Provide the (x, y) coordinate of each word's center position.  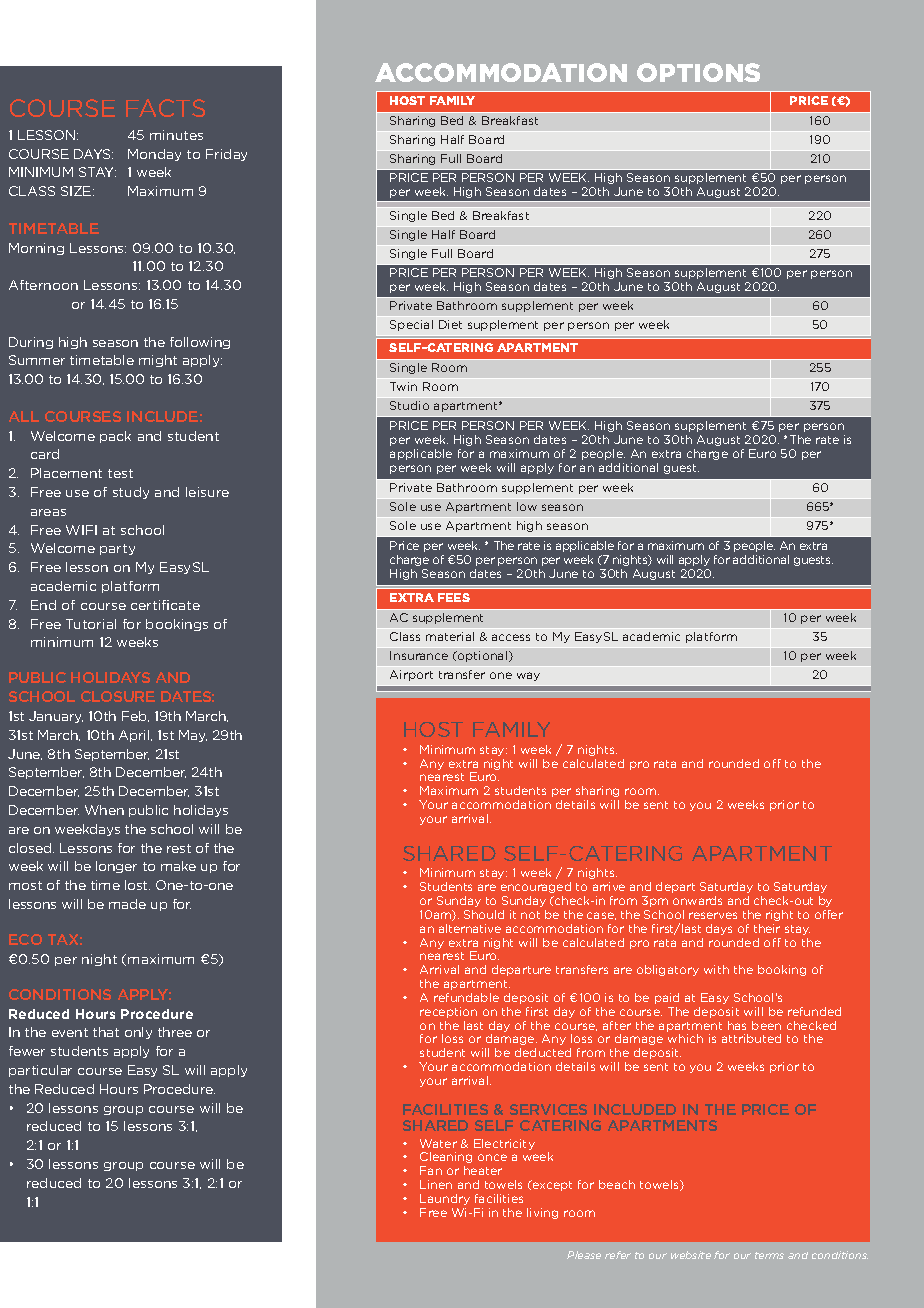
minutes (176, 135)
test (120, 473)
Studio (409, 405)
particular (40, 1071)
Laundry (445, 1199)
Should (484, 914)
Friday (226, 155)
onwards (697, 900)
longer (116, 867)
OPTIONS (698, 72)
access (511, 637)
